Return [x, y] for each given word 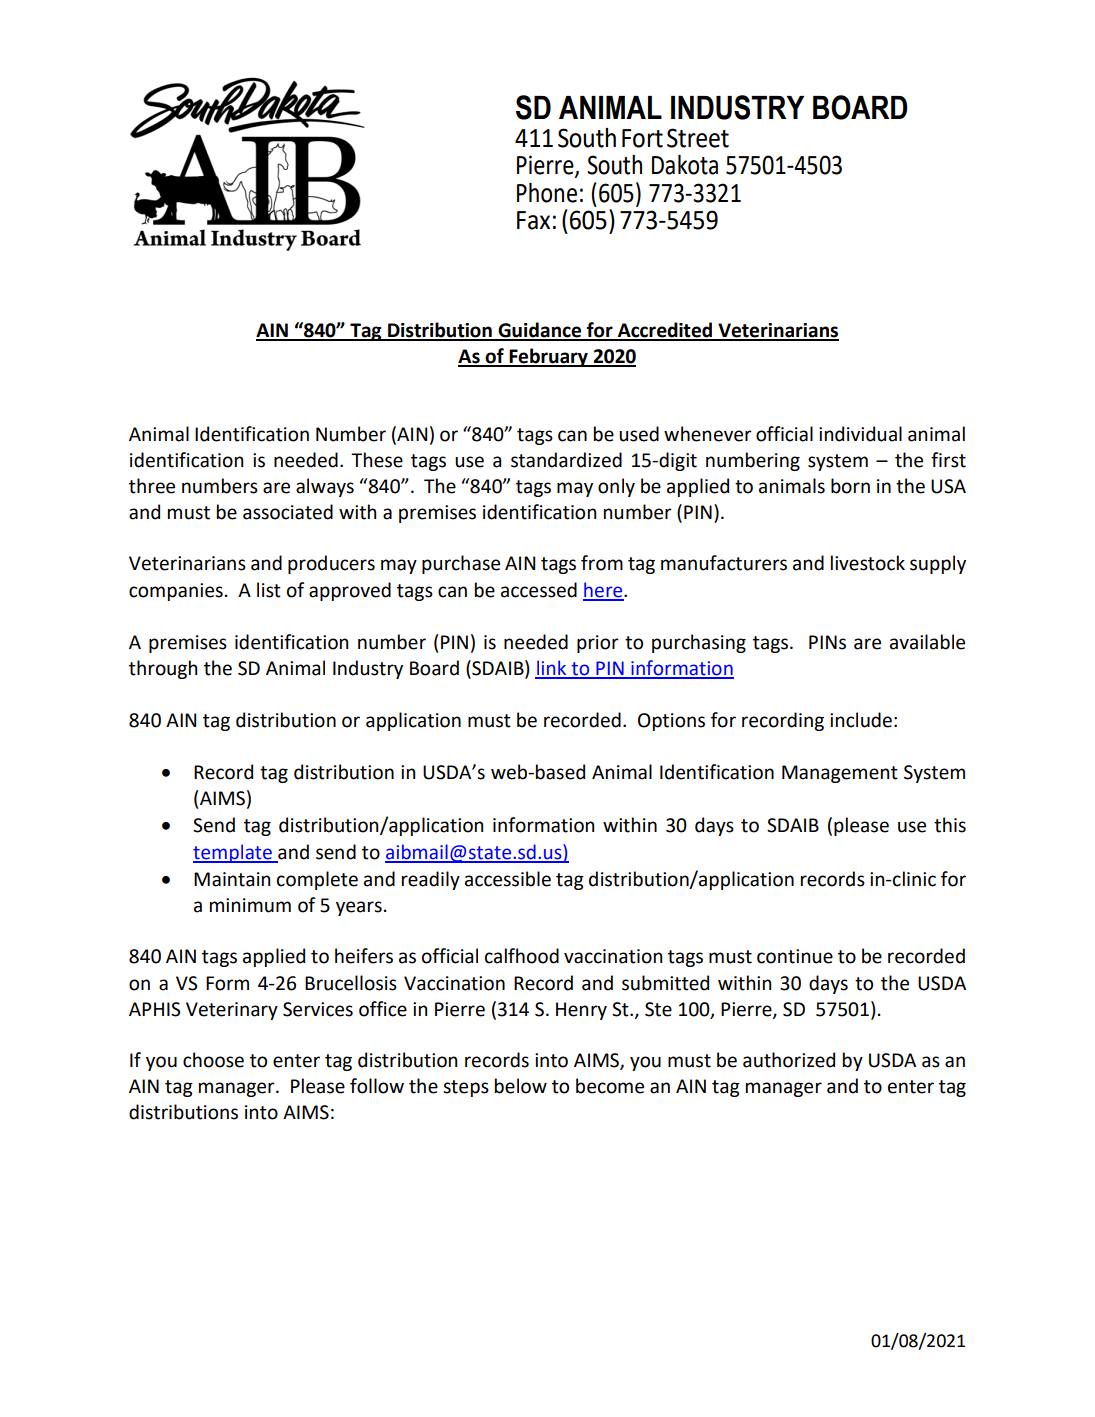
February [548, 357]
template [233, 853]
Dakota [685, 165]
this [950, 825]
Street [698, 138]
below [521, 1086]
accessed [539, 590]
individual [860, 434]
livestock [868, 563]
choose [213, 1060]
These [377, 460]
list [269, 590]
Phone [547, 193]
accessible [508, 879]
